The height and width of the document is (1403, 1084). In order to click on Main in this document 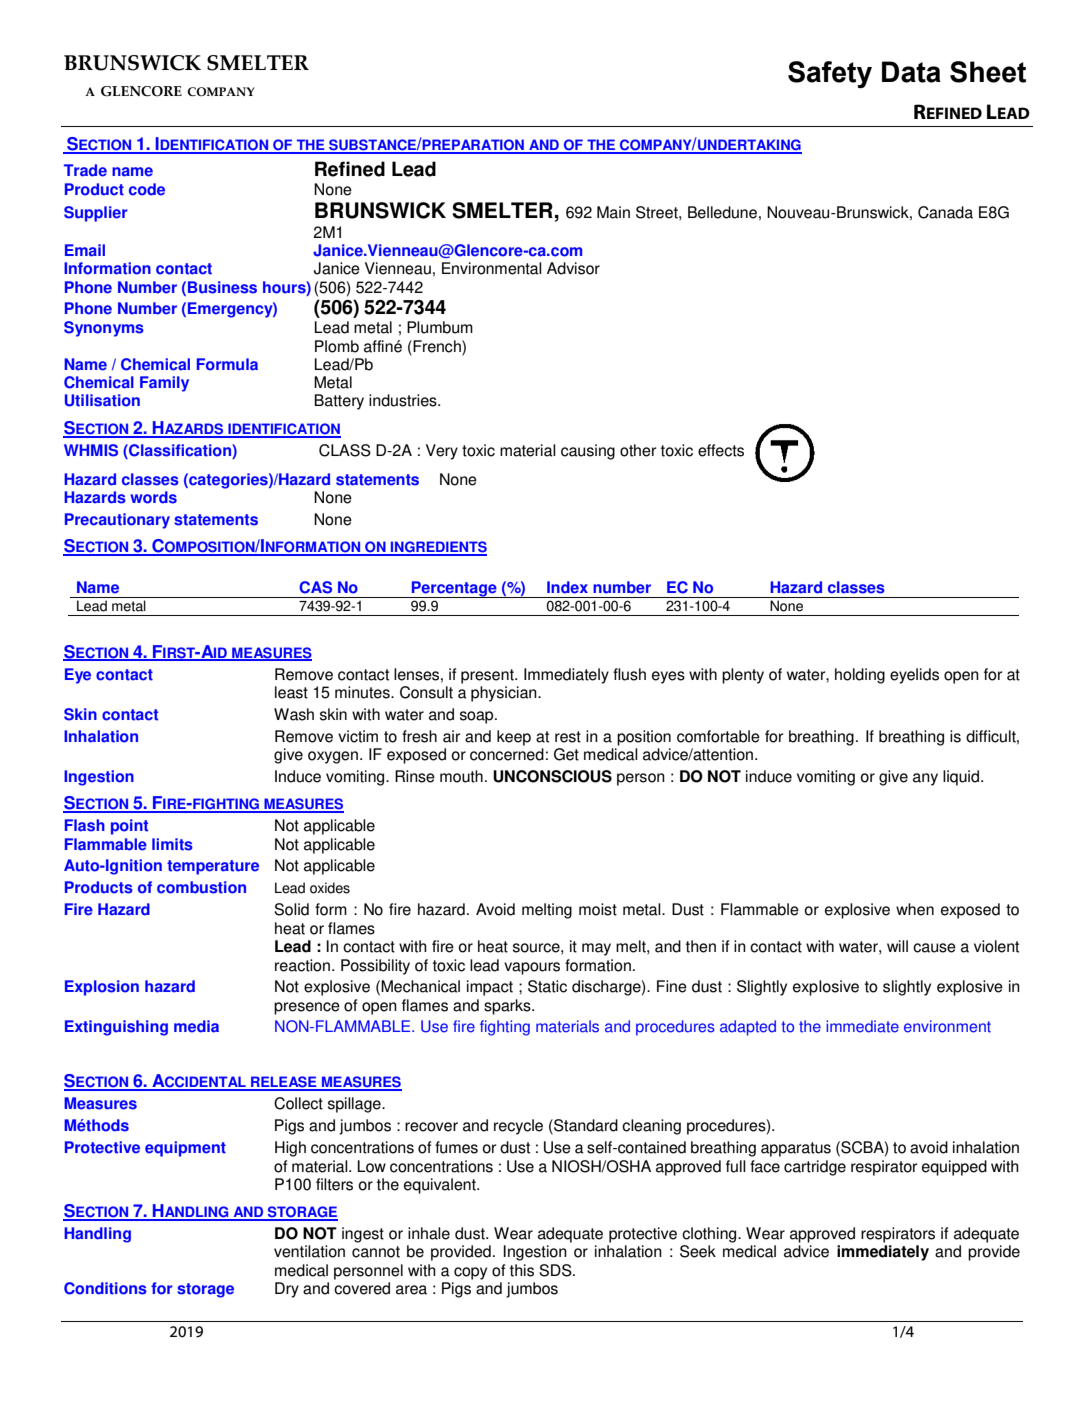, I will do `click(613, 212)`.
